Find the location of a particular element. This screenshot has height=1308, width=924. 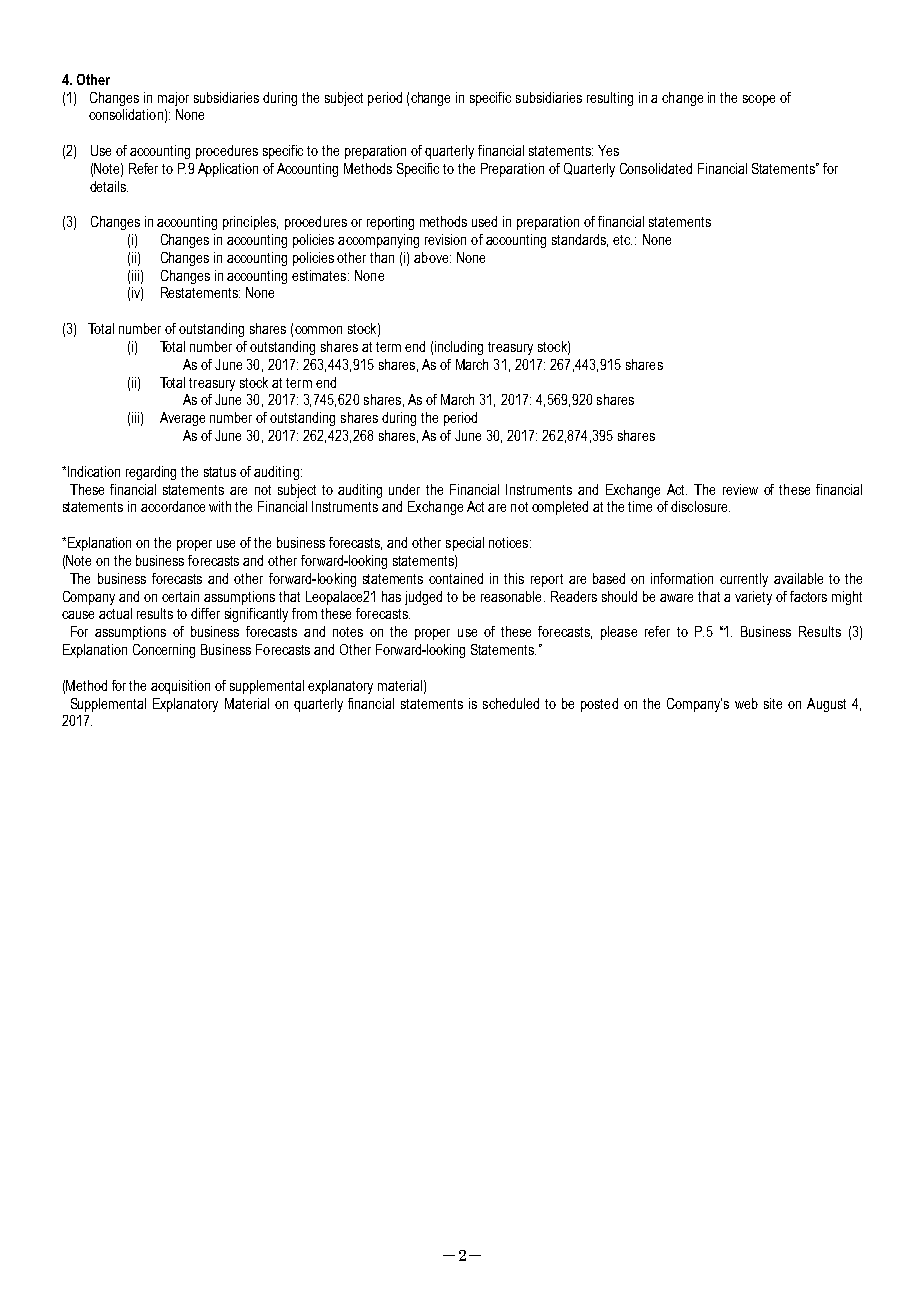

etc is located at coordinates (622, 240).
